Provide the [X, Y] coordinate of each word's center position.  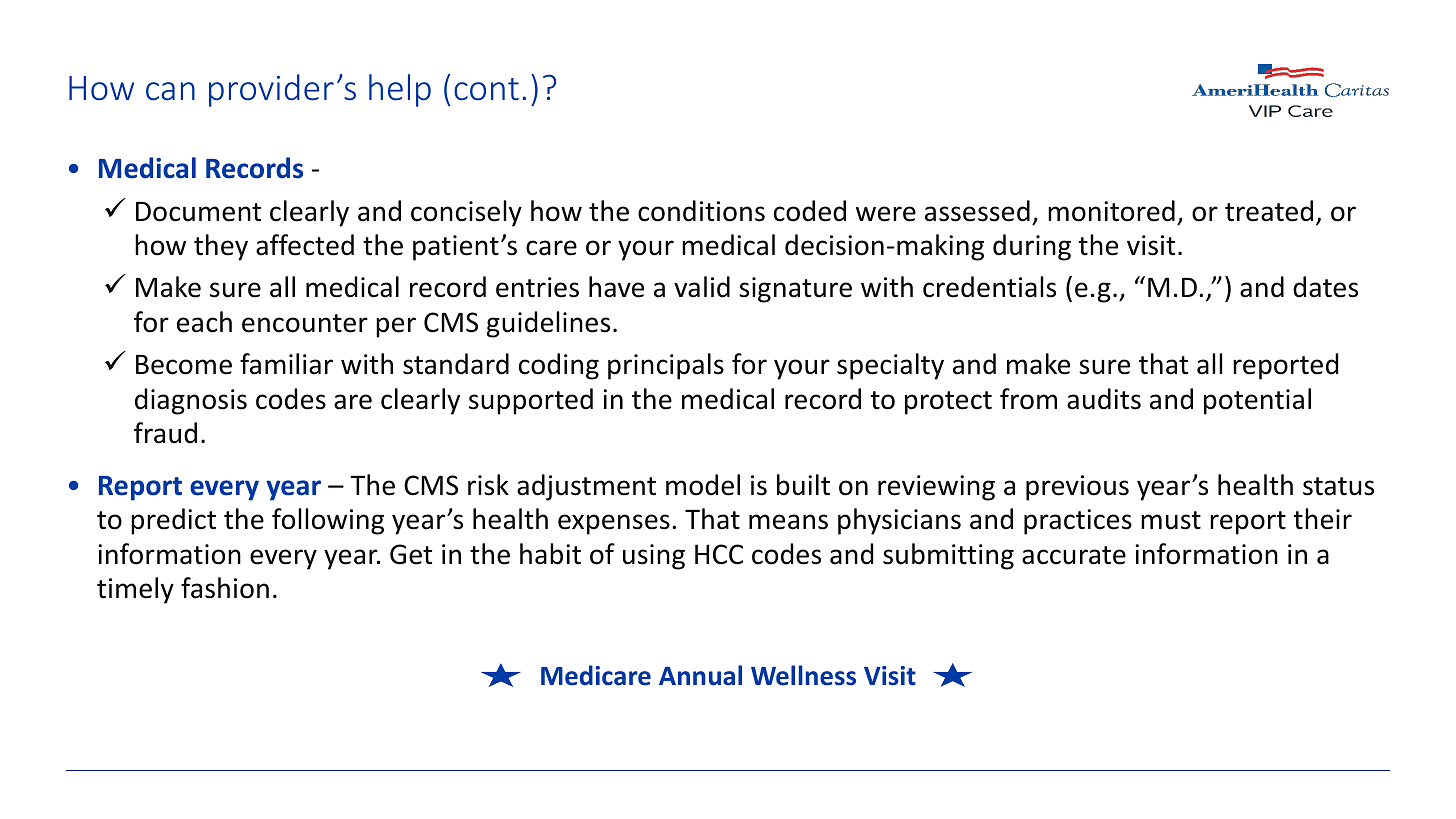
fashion [225, 588]
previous [1077, 488]
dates [1325, 287]
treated [1269, 211]
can [170, 91]
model [703, 485]
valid [702, 287]
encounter [305, 323]
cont [486, 89]
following [328, 521]
